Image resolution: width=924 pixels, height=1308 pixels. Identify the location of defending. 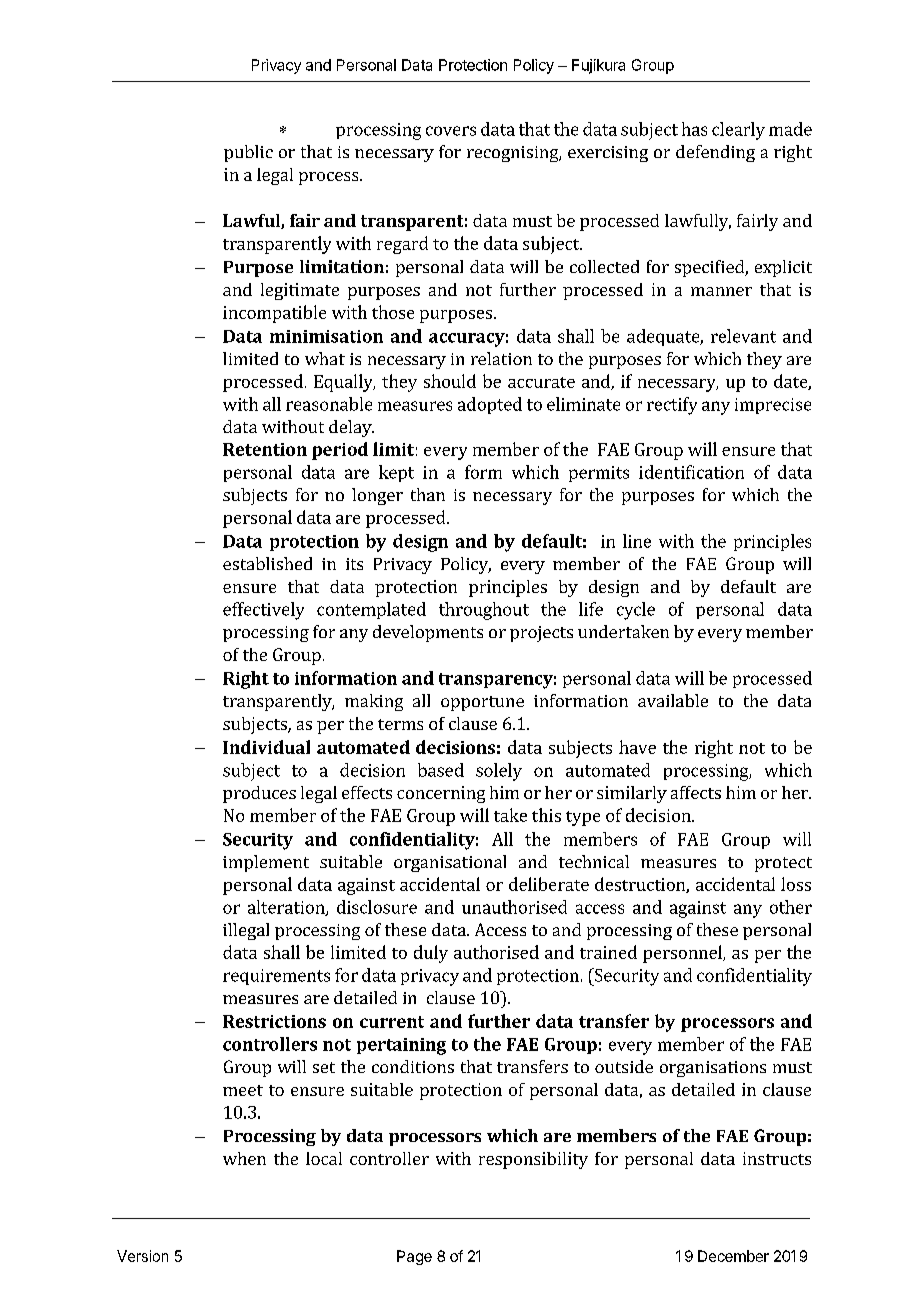
(715, 153).
